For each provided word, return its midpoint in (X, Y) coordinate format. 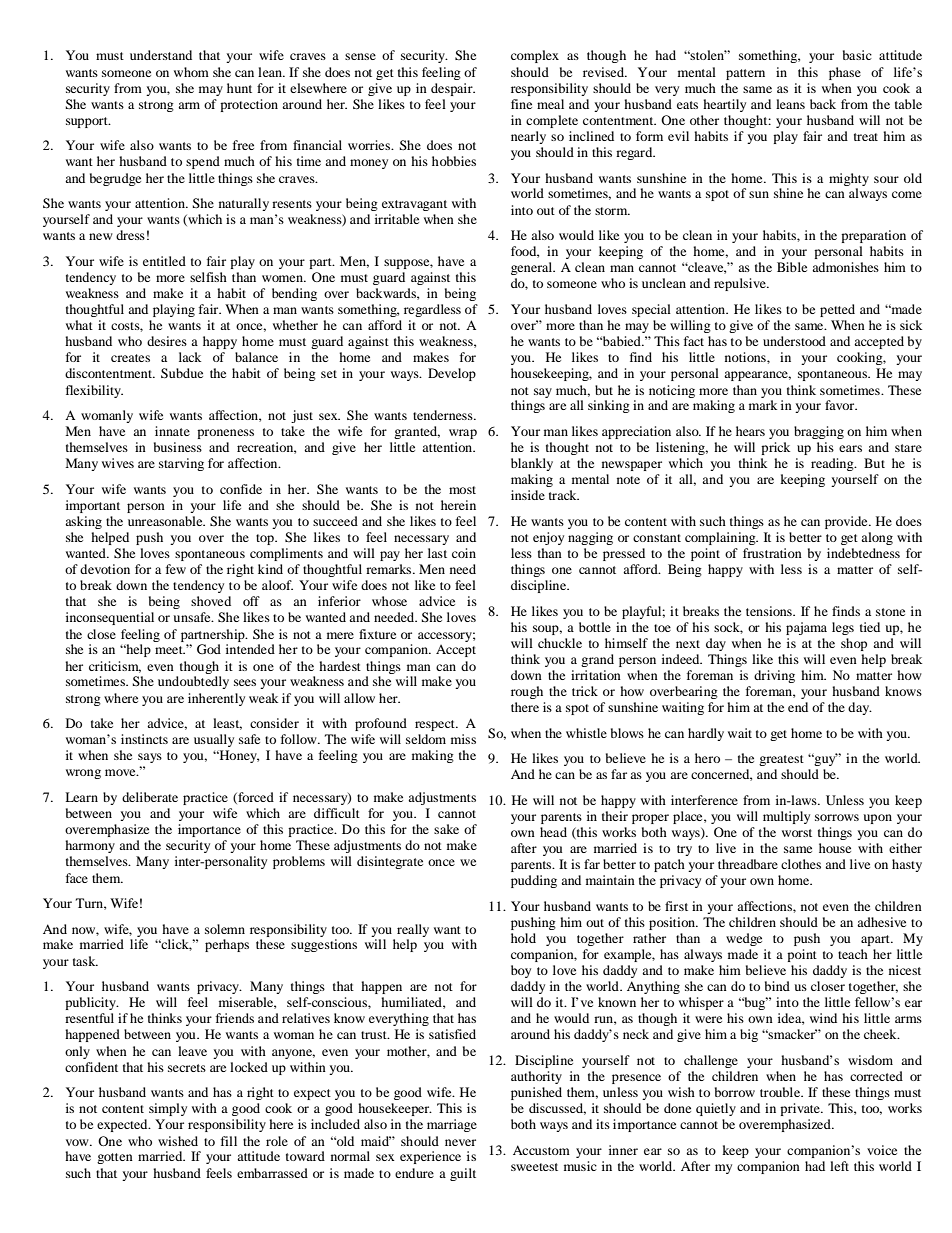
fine (521, 104)
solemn (225, 929)
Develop (452, 374)
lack (190, 357)
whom (191, 72)
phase (845, 73)
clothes (801, 864)
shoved (211, 601)
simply (168, 1109)
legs (843, 628)
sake (446, 829)
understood (794, 341)
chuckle (560, 643)
